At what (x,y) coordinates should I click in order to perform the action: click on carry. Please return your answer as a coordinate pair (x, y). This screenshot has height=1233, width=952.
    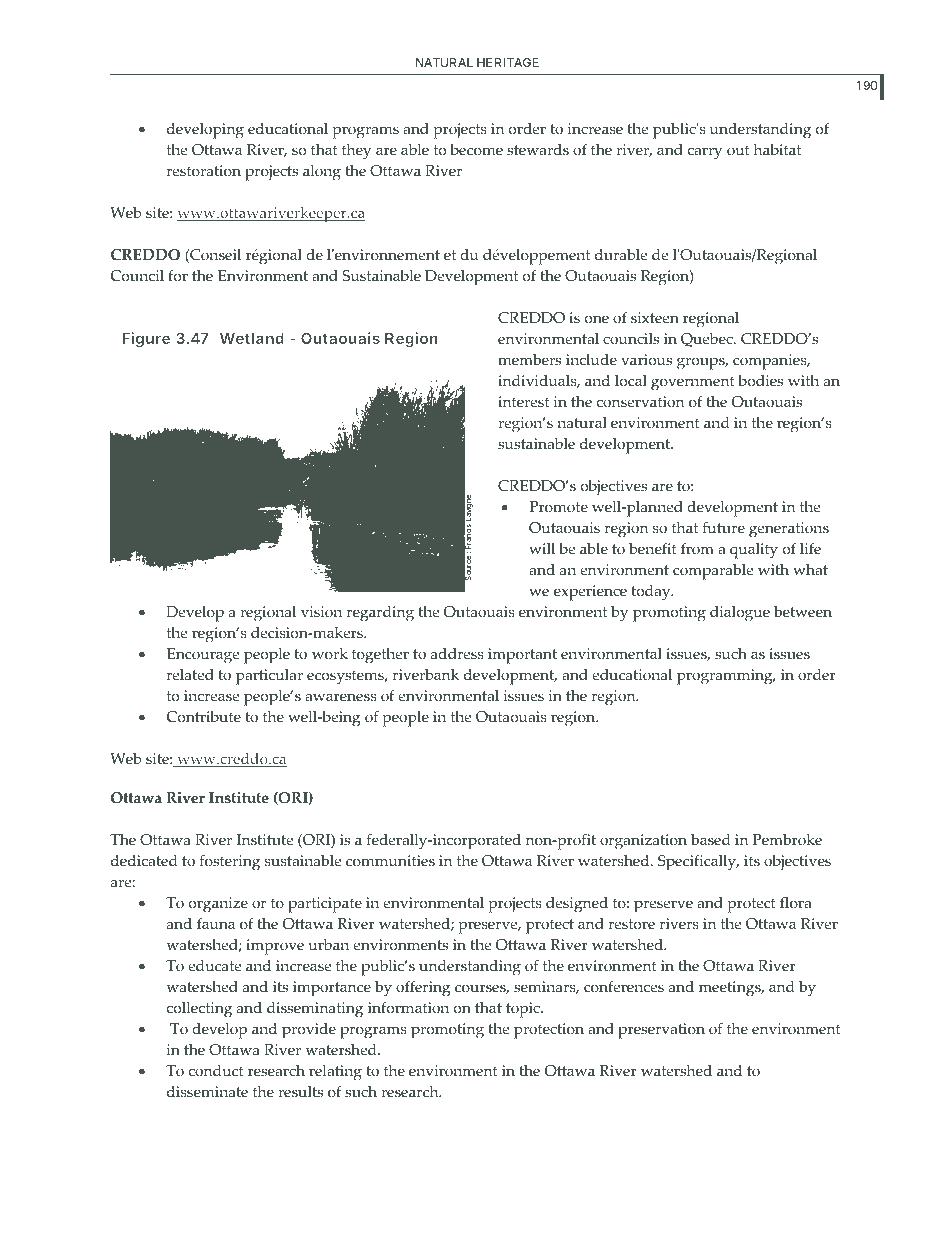
    Looking at the image, I should click on (705, 153).
